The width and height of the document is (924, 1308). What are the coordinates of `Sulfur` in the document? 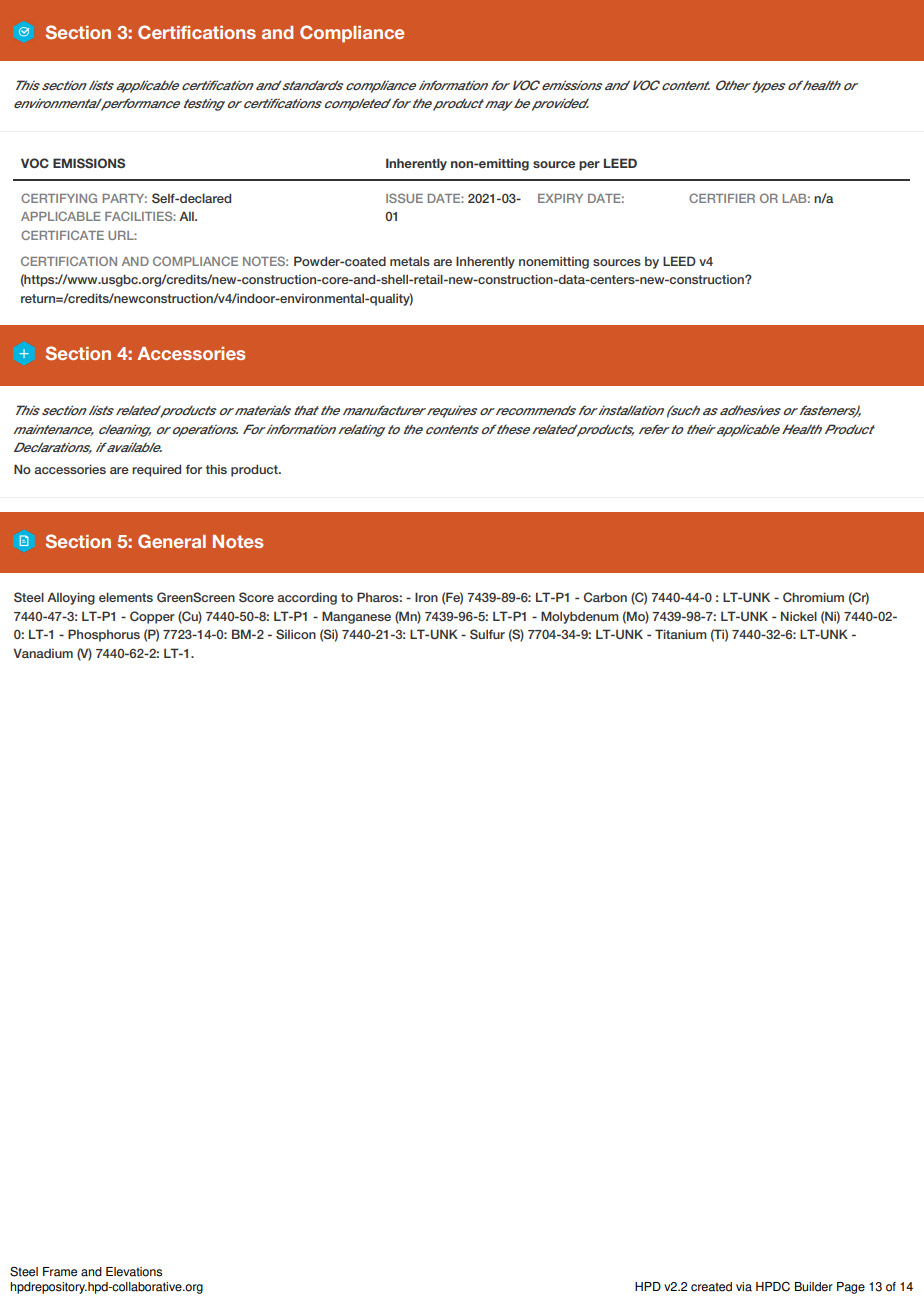 It's located at (487, 634).
